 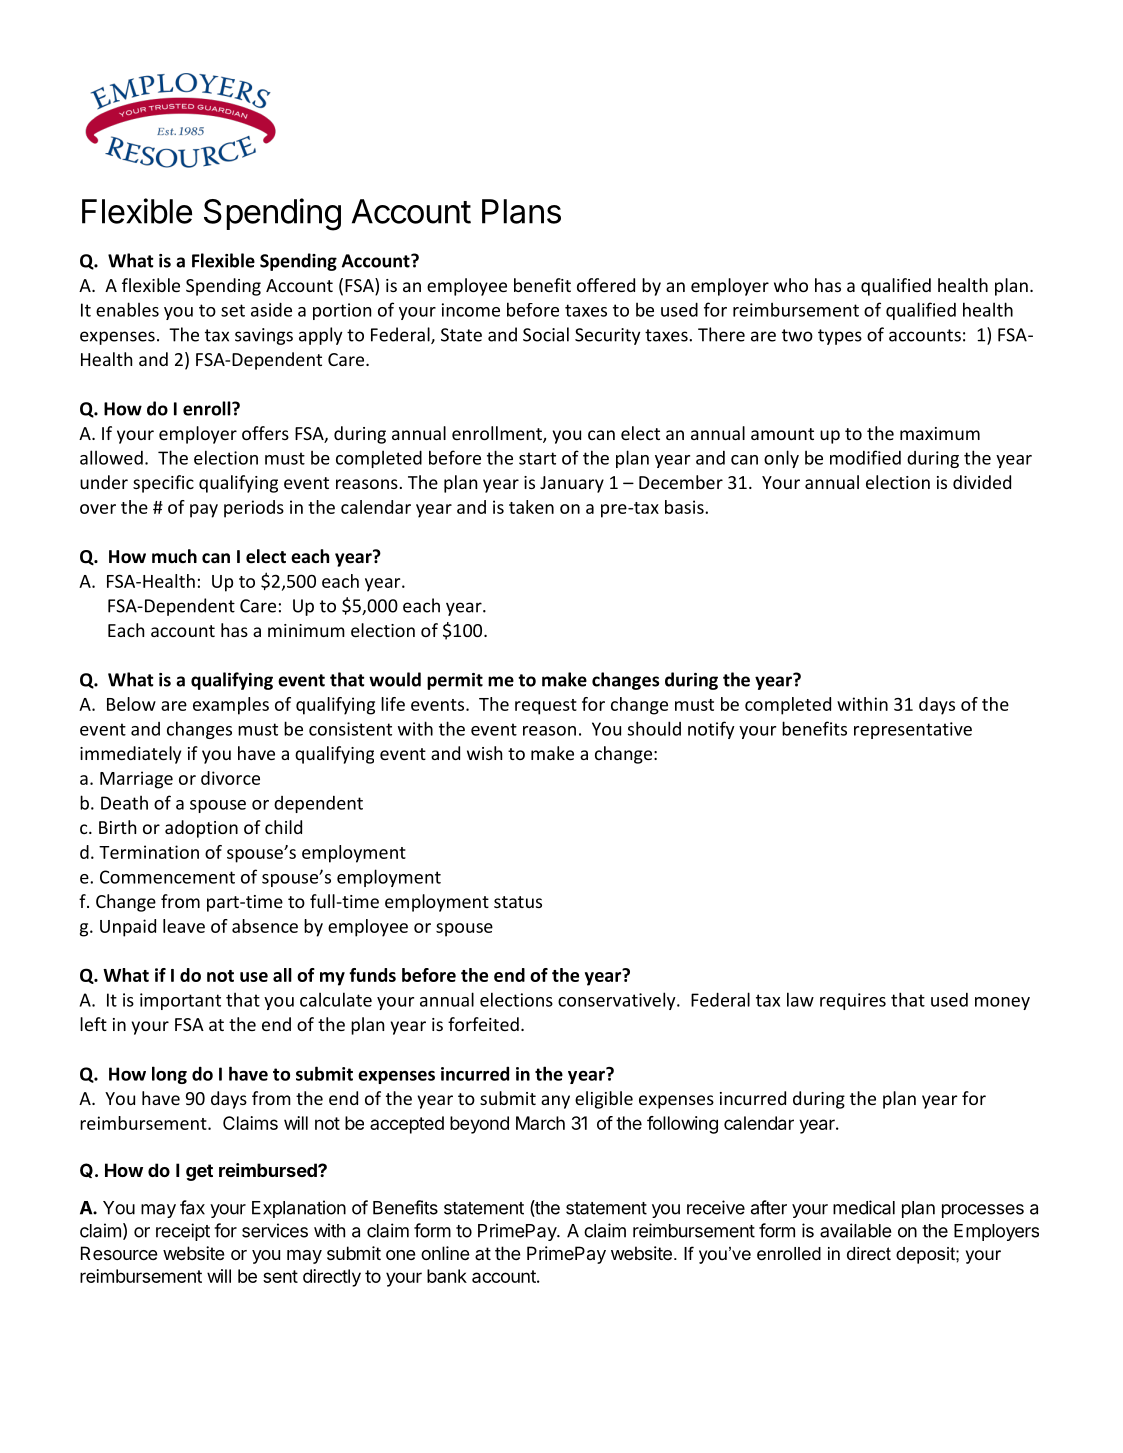 What do you see at coordinates (711, 730) in the image?
I see `notify` at bounding box center [711, 730].
